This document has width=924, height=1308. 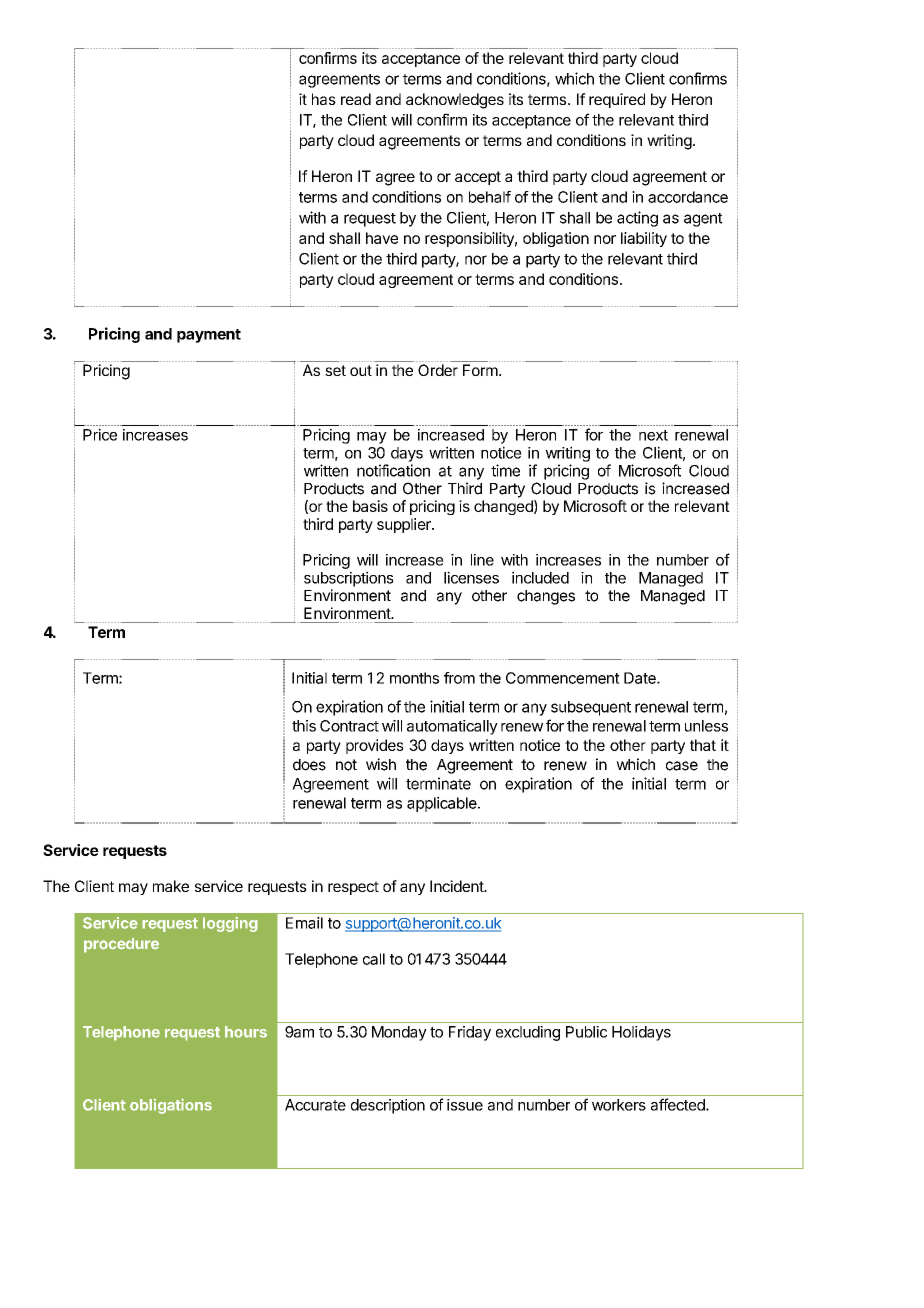 What do you see at coordinates (619, 1105) in the document?
I see `workers` at bounding box center [619, 1105].
